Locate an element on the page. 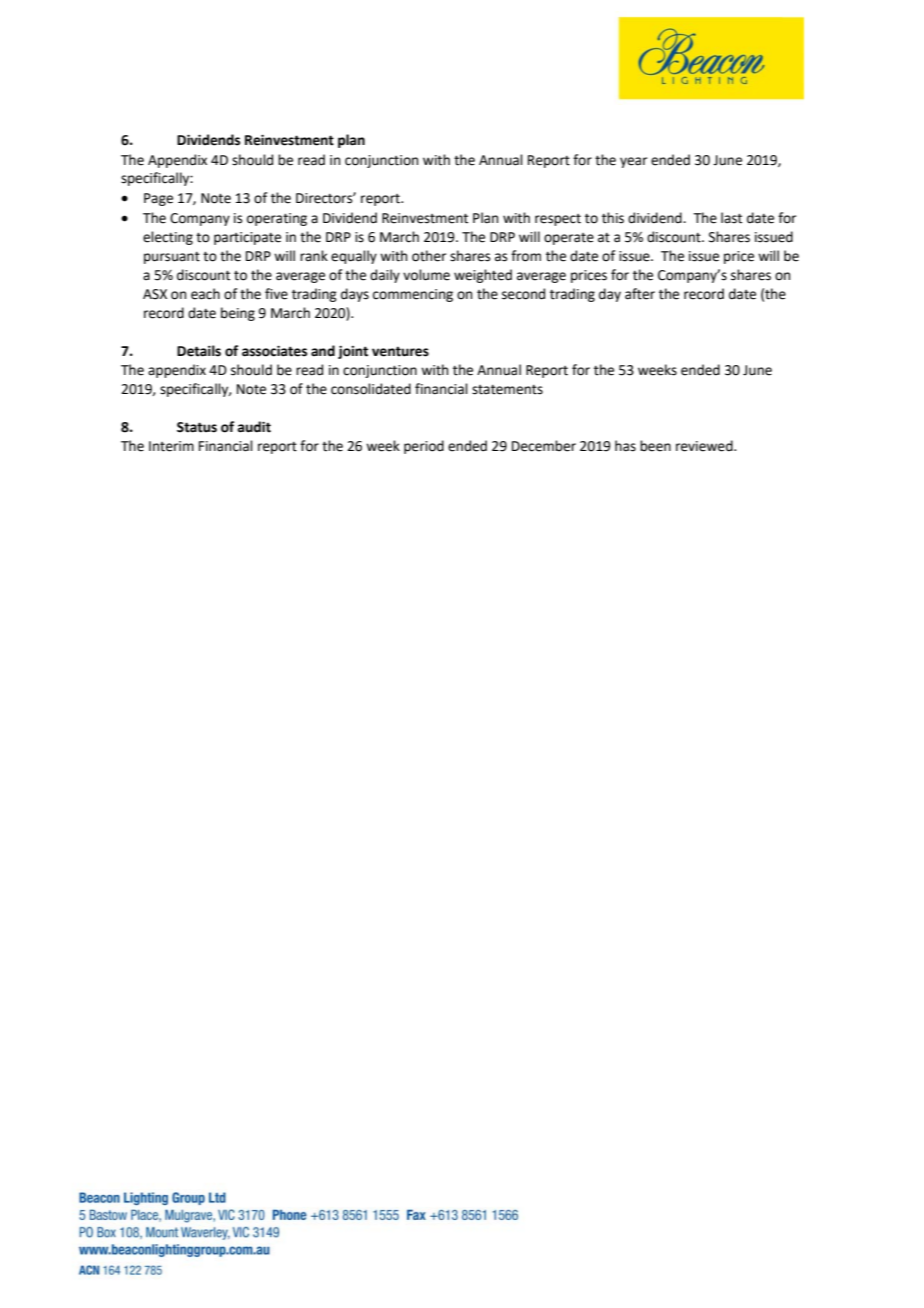  period is located at coordinates (424, 447).
